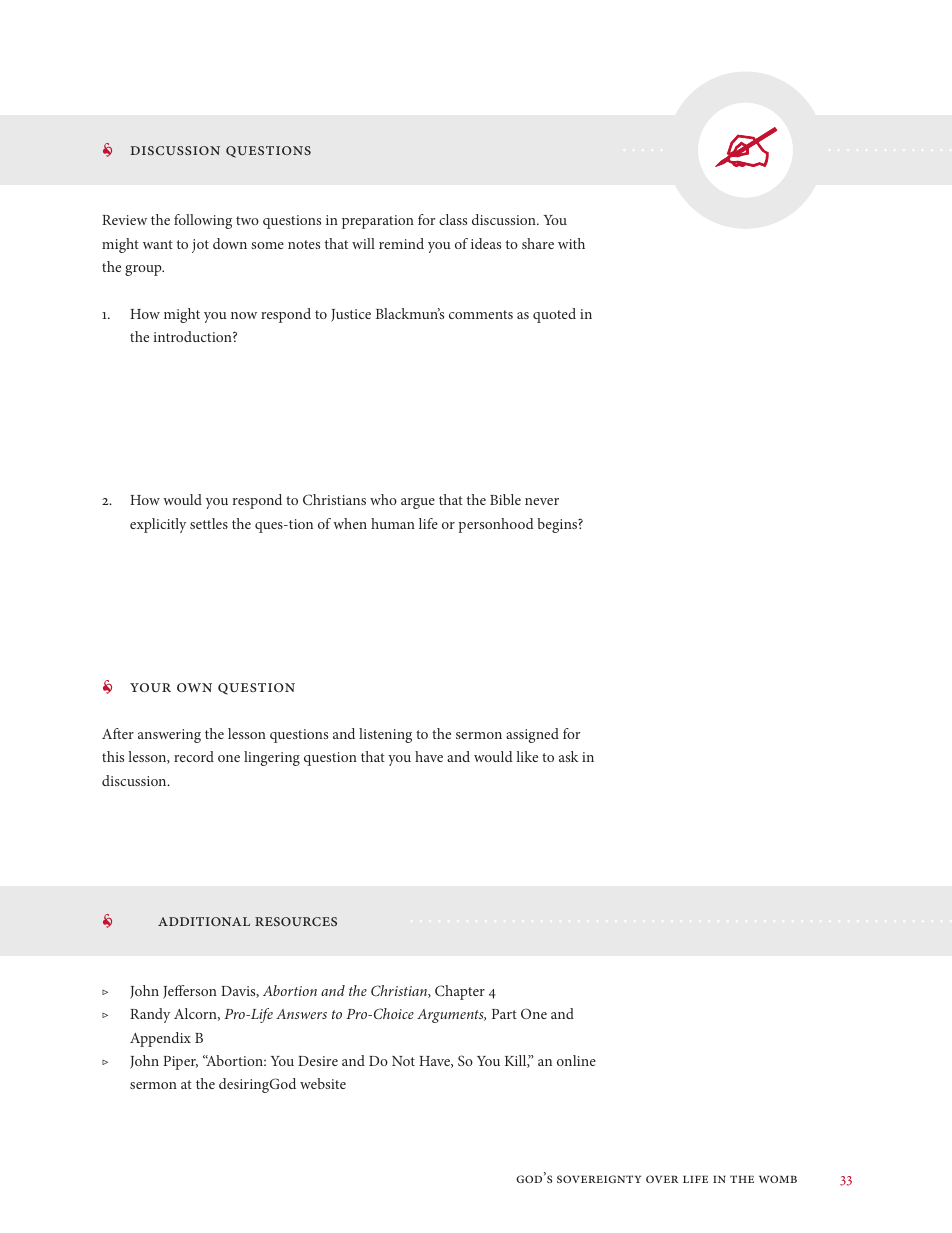  Describe the element at coordinates (200, 246) in the page. I see `jot` at that location.
